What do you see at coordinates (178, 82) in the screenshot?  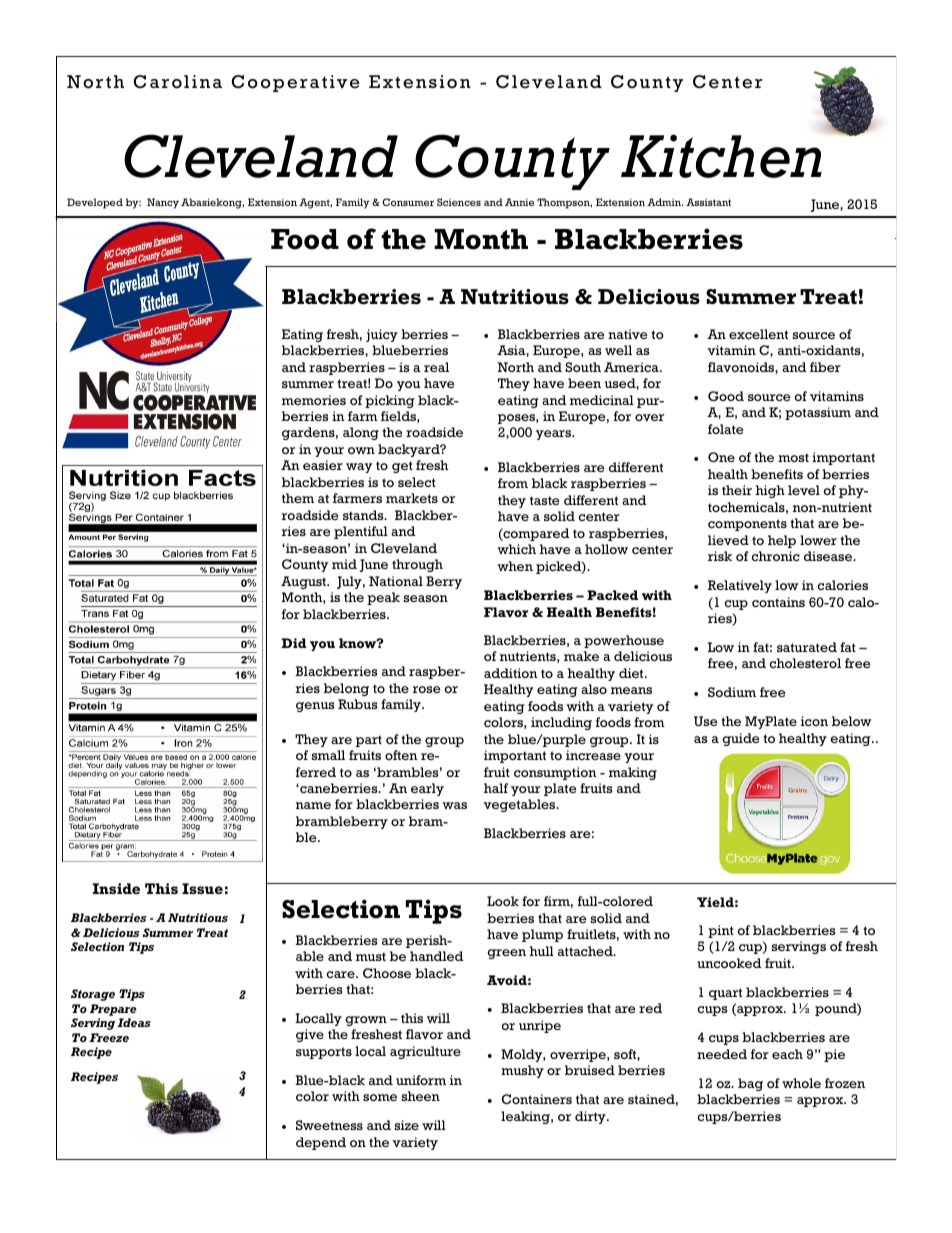 I see `Carolina` at bounding box center [178, 82].
